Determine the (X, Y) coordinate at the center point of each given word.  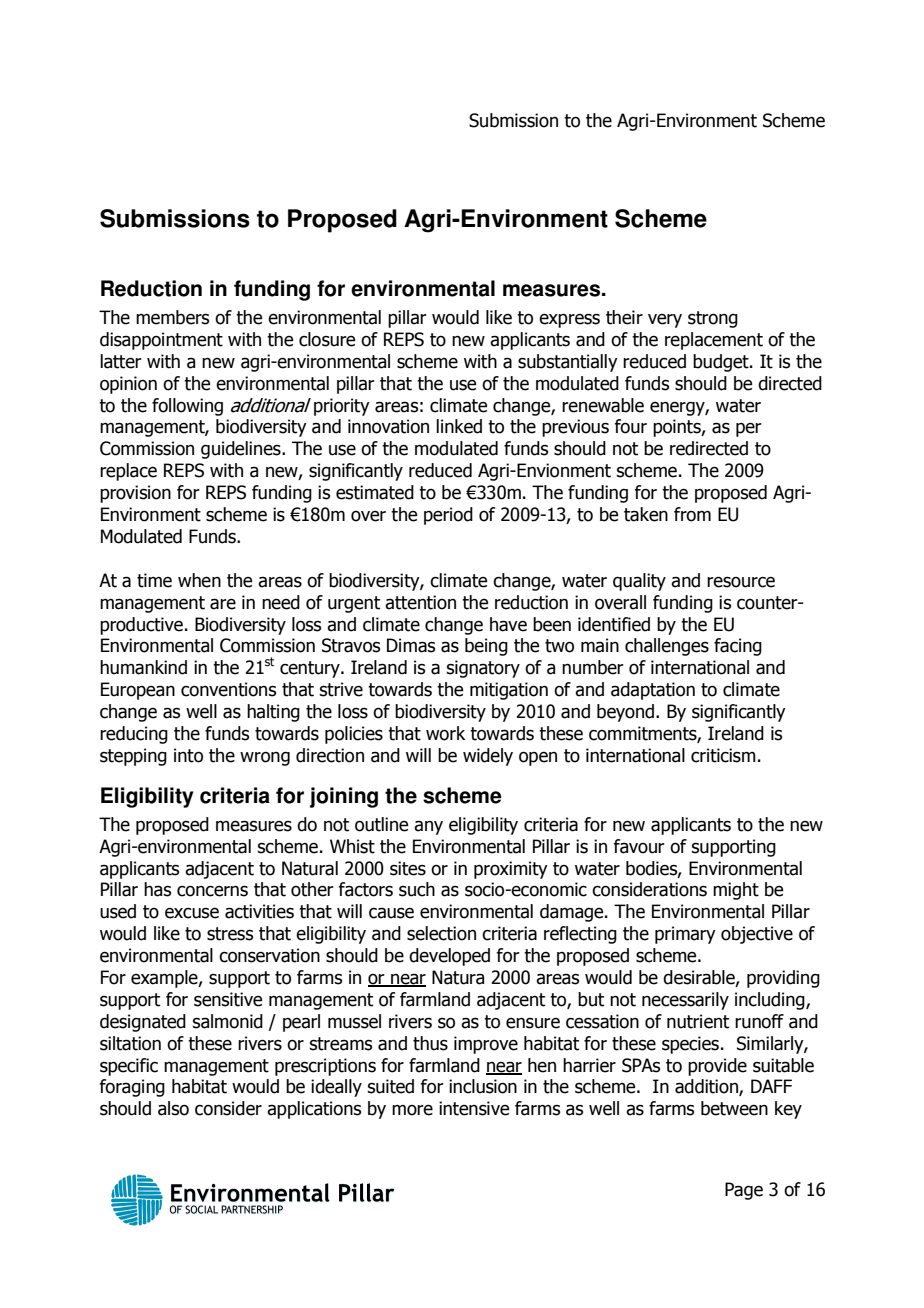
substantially (568, 363)
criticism (723, 755)
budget (722, 363)
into (188, 755)
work (445, 733)
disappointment (161, 341)
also (173, 1108)
